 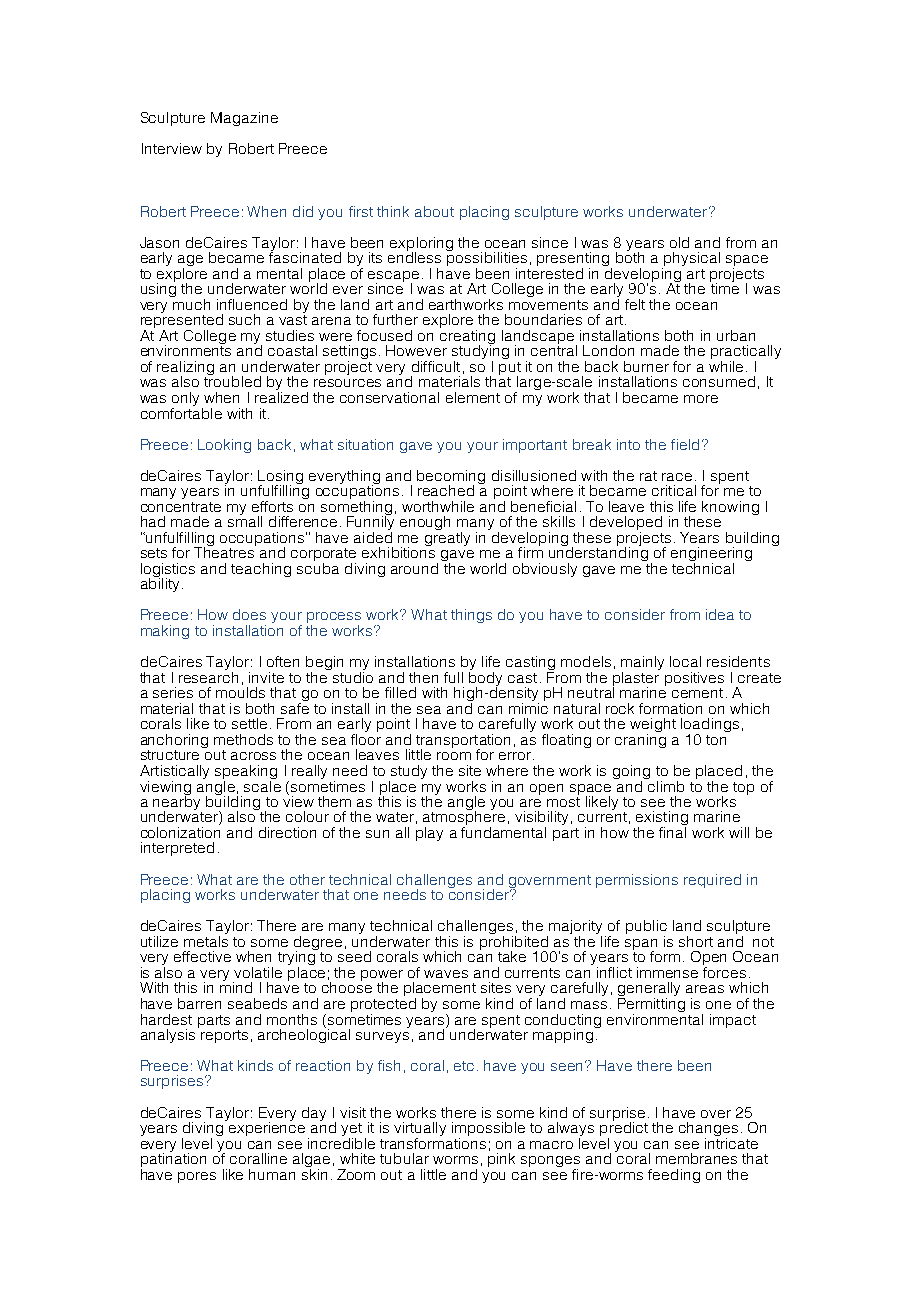 What do you see at coordinates (488, 1130) in the image?
I see `impossible` at bounding box center [488, 1130].
